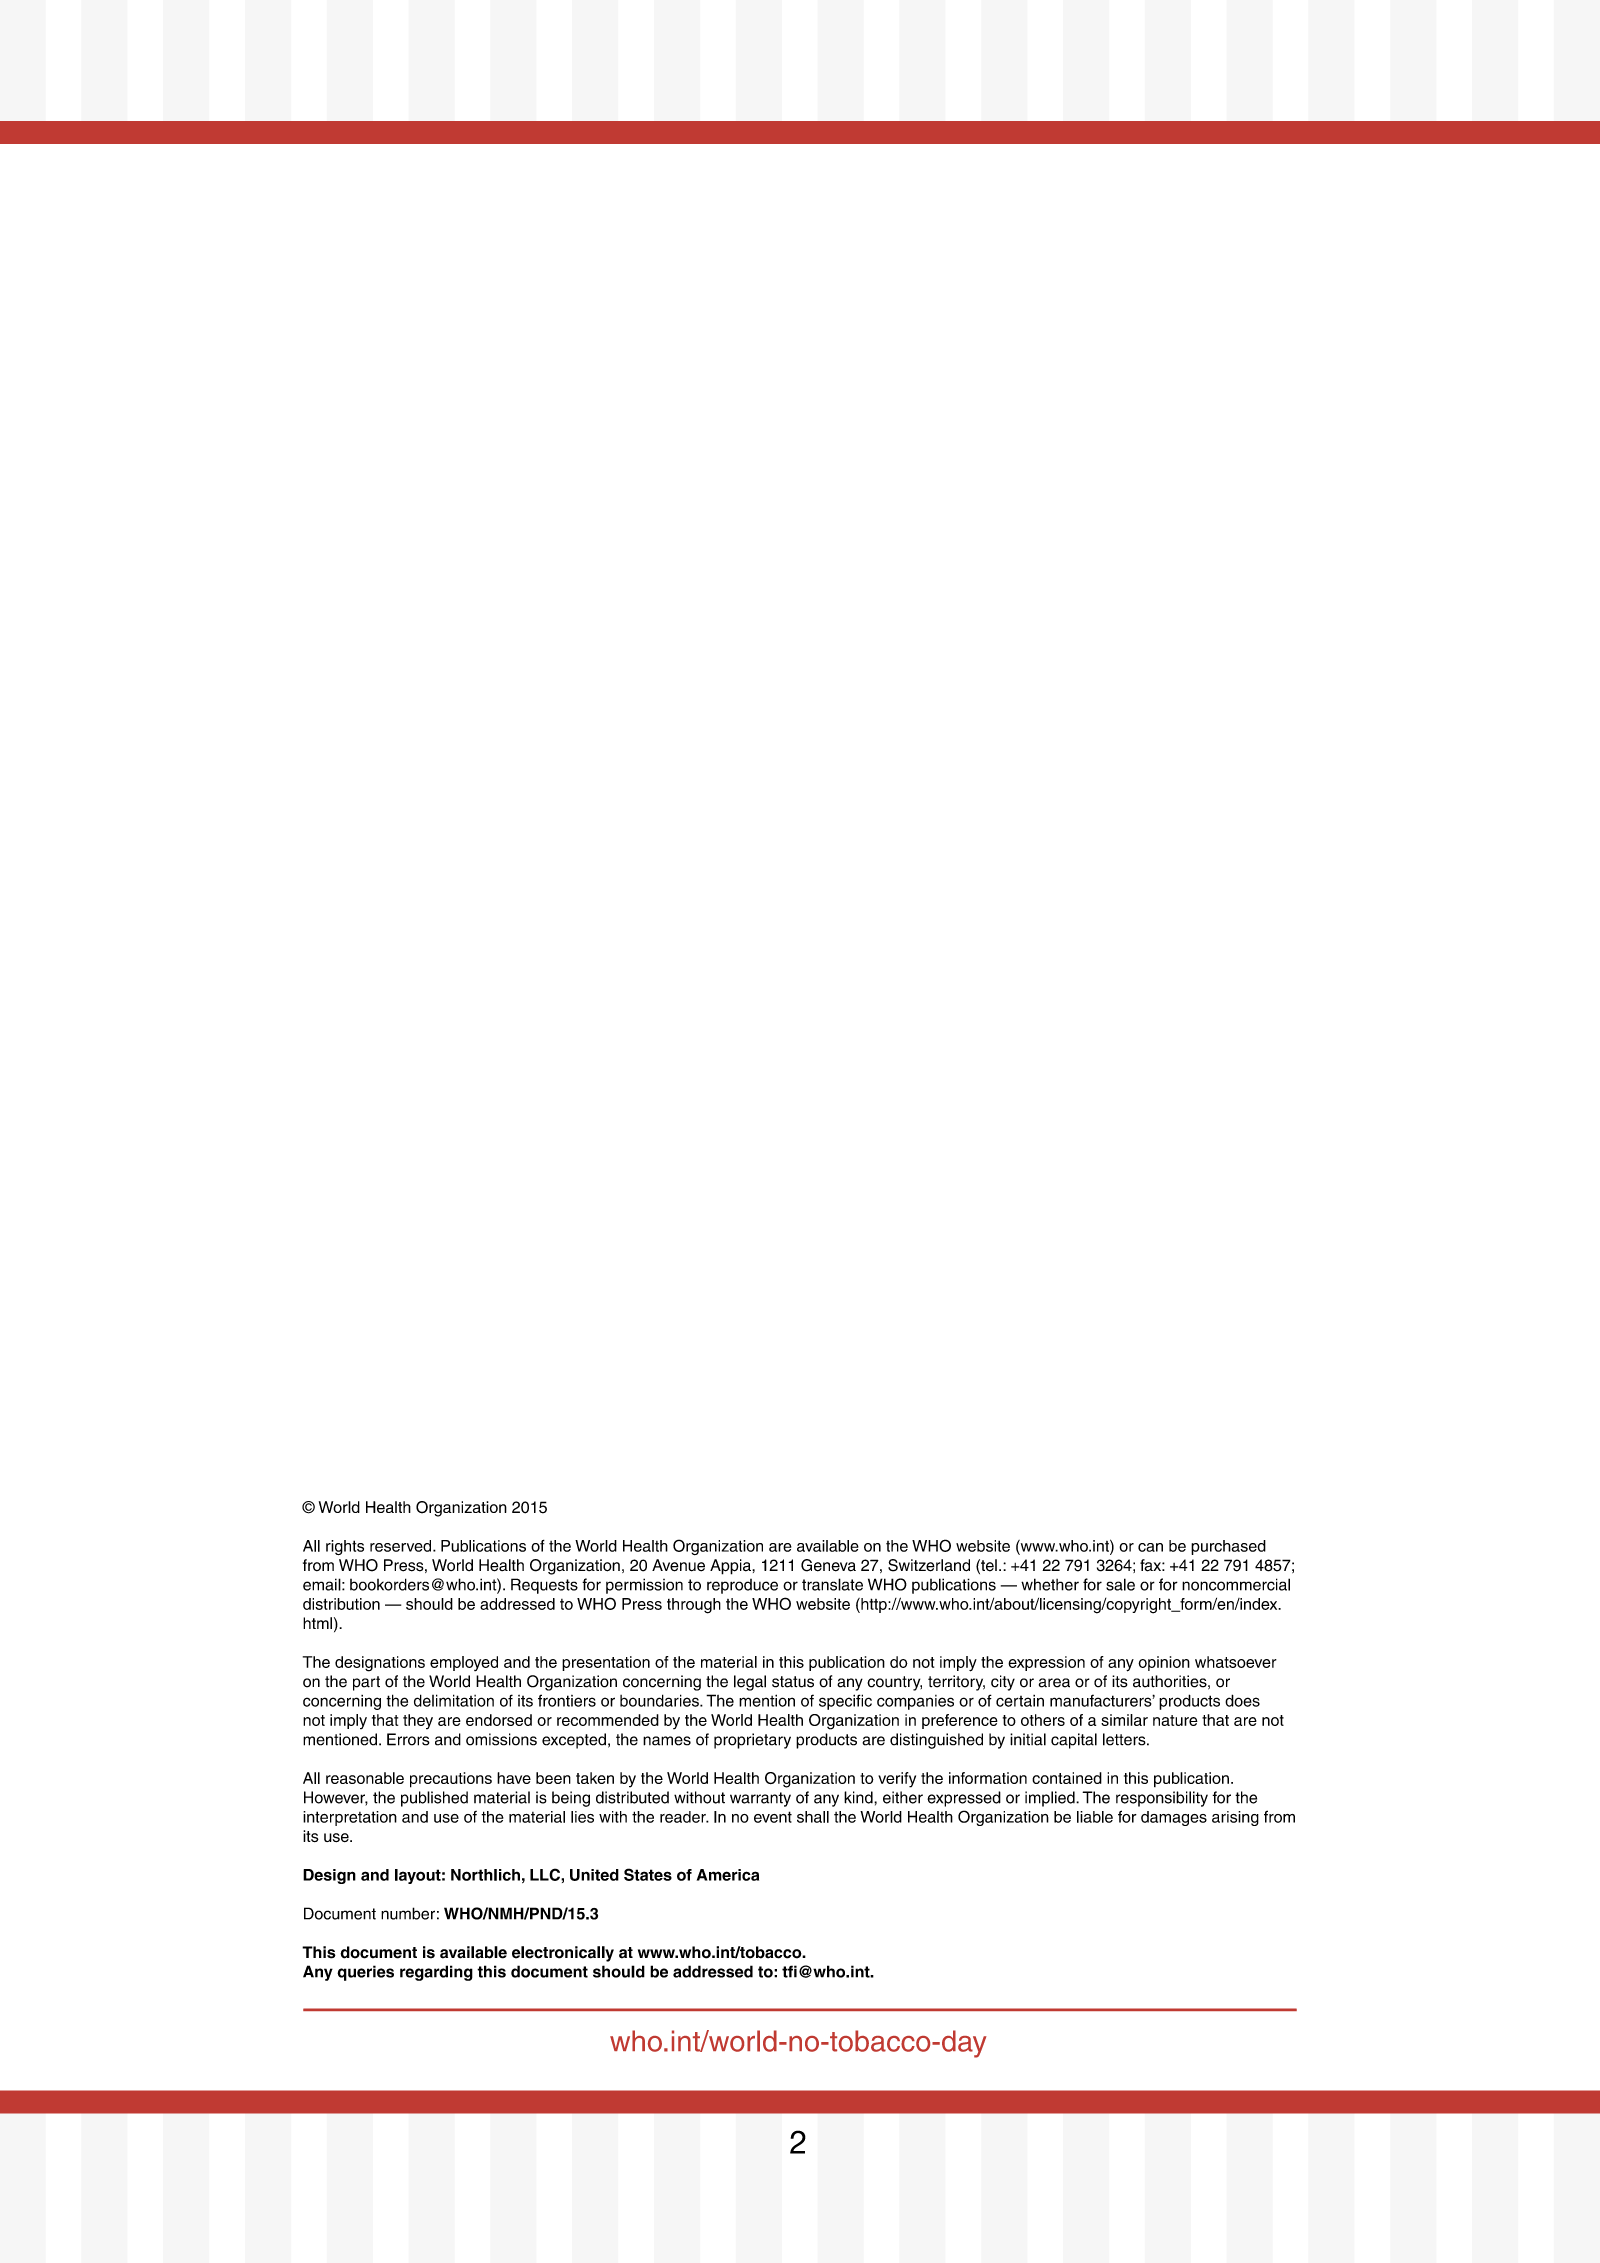 The height and width of the screenshot is (2263, 1600). I want to click on capital, so click(1074, 1741).
